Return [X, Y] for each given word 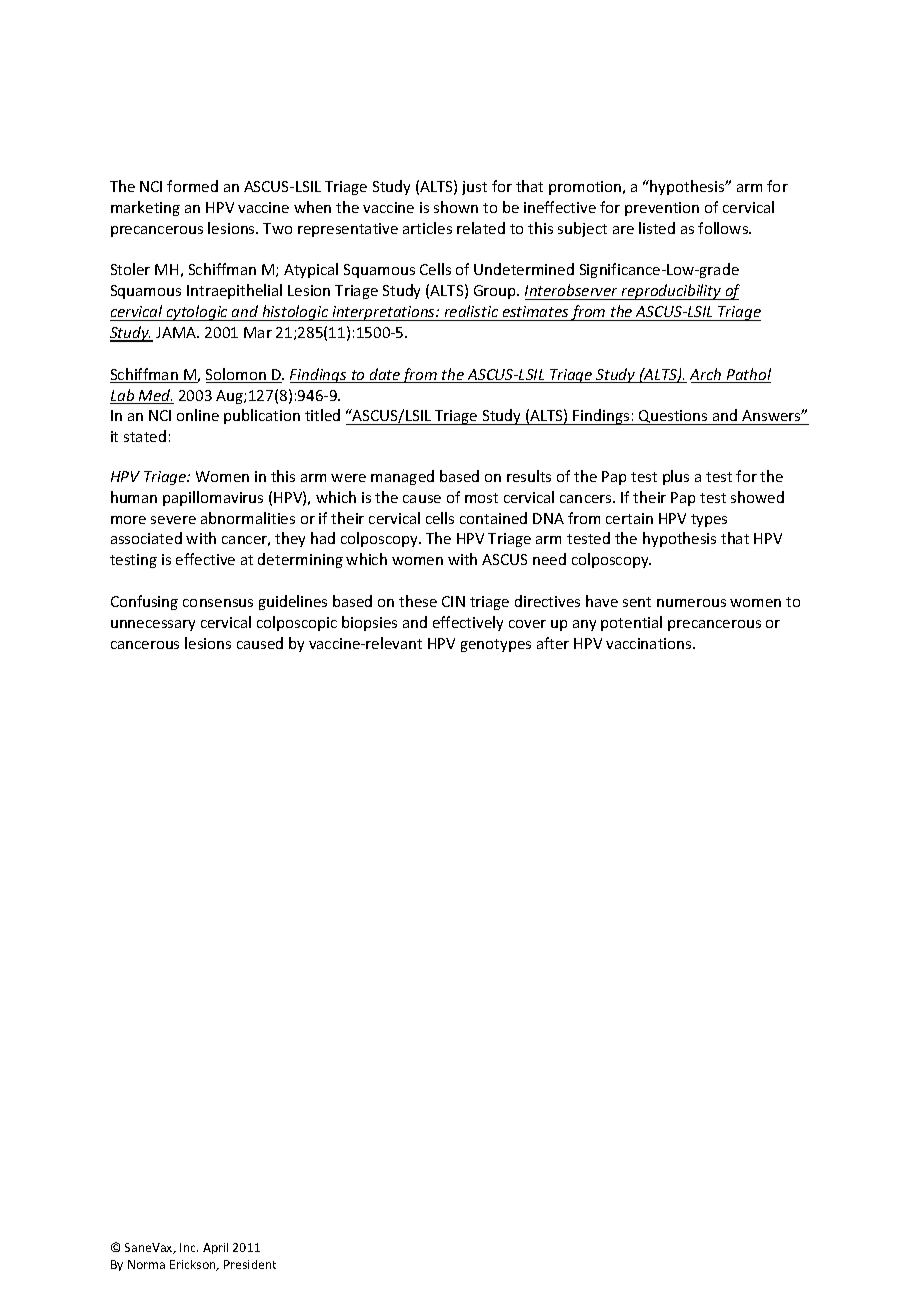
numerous [691, 603]
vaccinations [650, 643]
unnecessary [153, 625]
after [553, 643]
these [418, 601]
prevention [662, 209]
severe [173, 520]
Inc [189, 1247]
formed [192, 186]
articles [427, 228]
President [250, 1264]
